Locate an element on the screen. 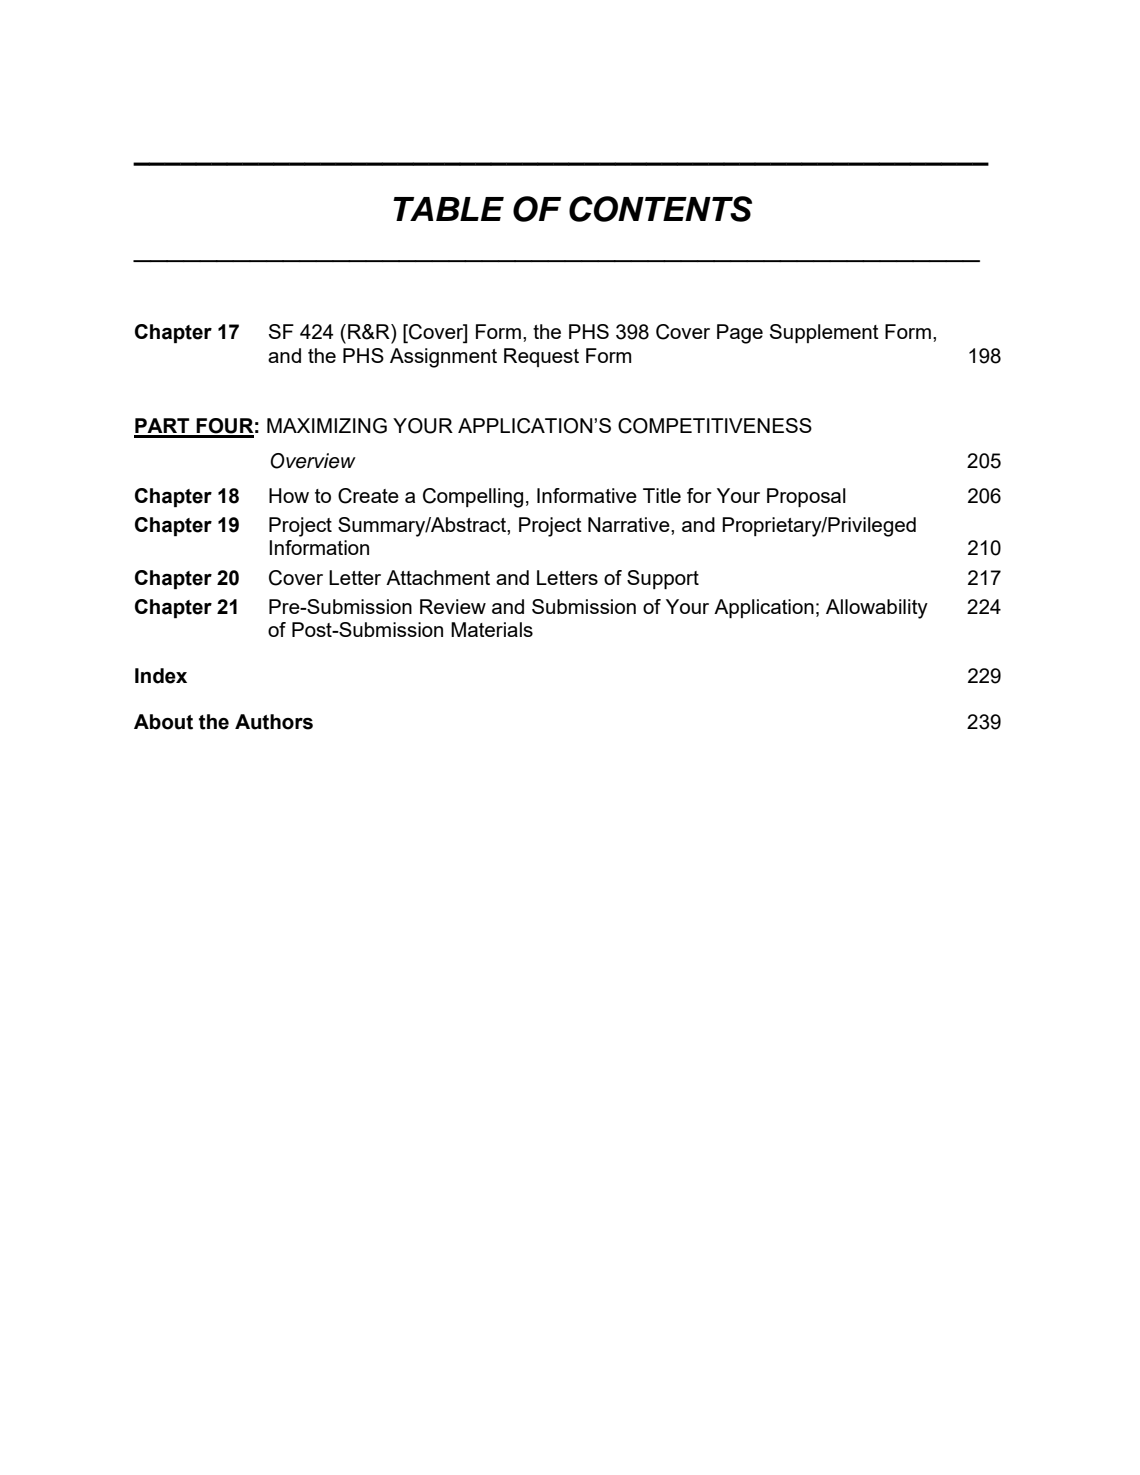 This screenshot has width=1140, height=1475. Authors is located at coordinates (274, 722).
